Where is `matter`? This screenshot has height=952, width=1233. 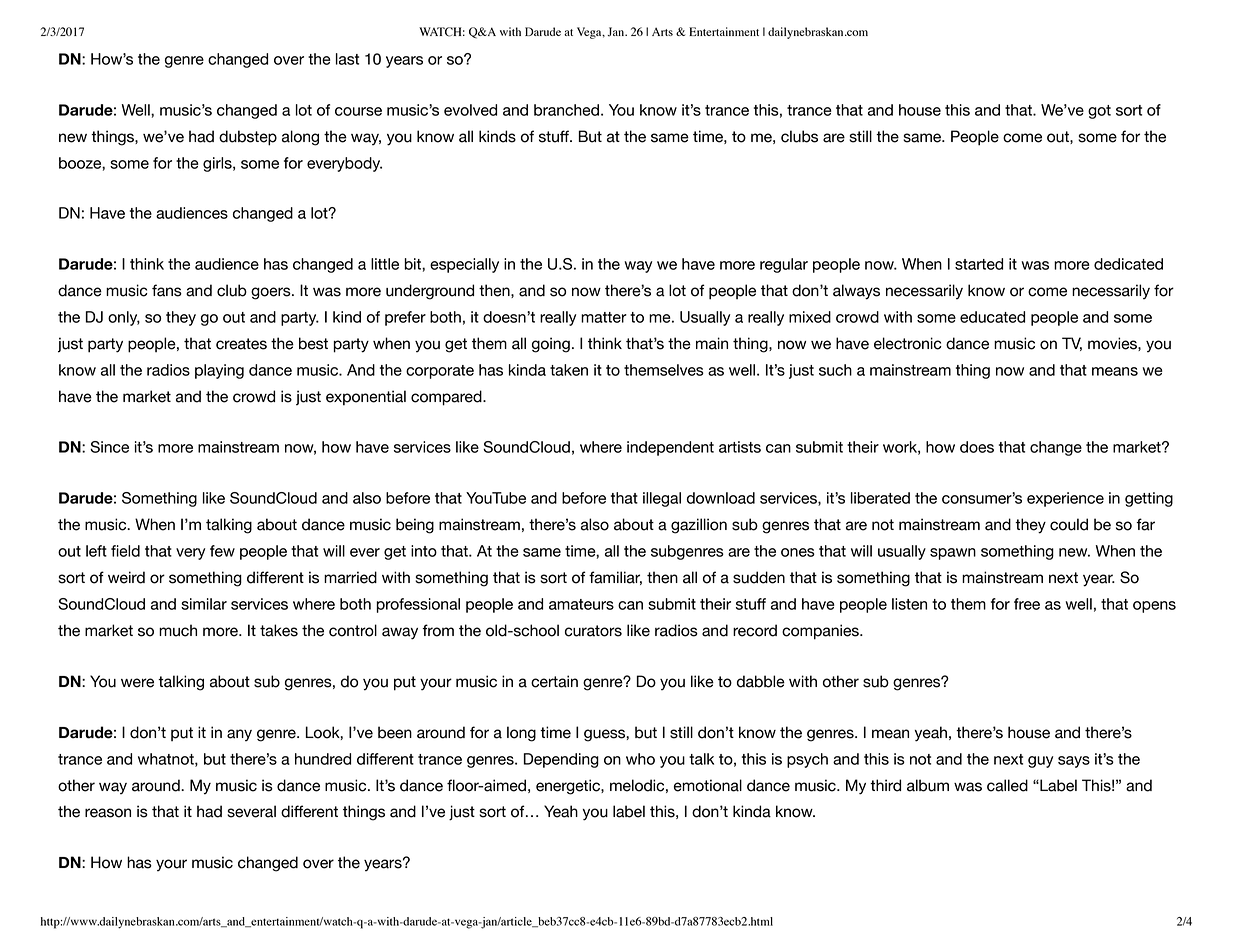
matter is located at coordinates (604, 317).
